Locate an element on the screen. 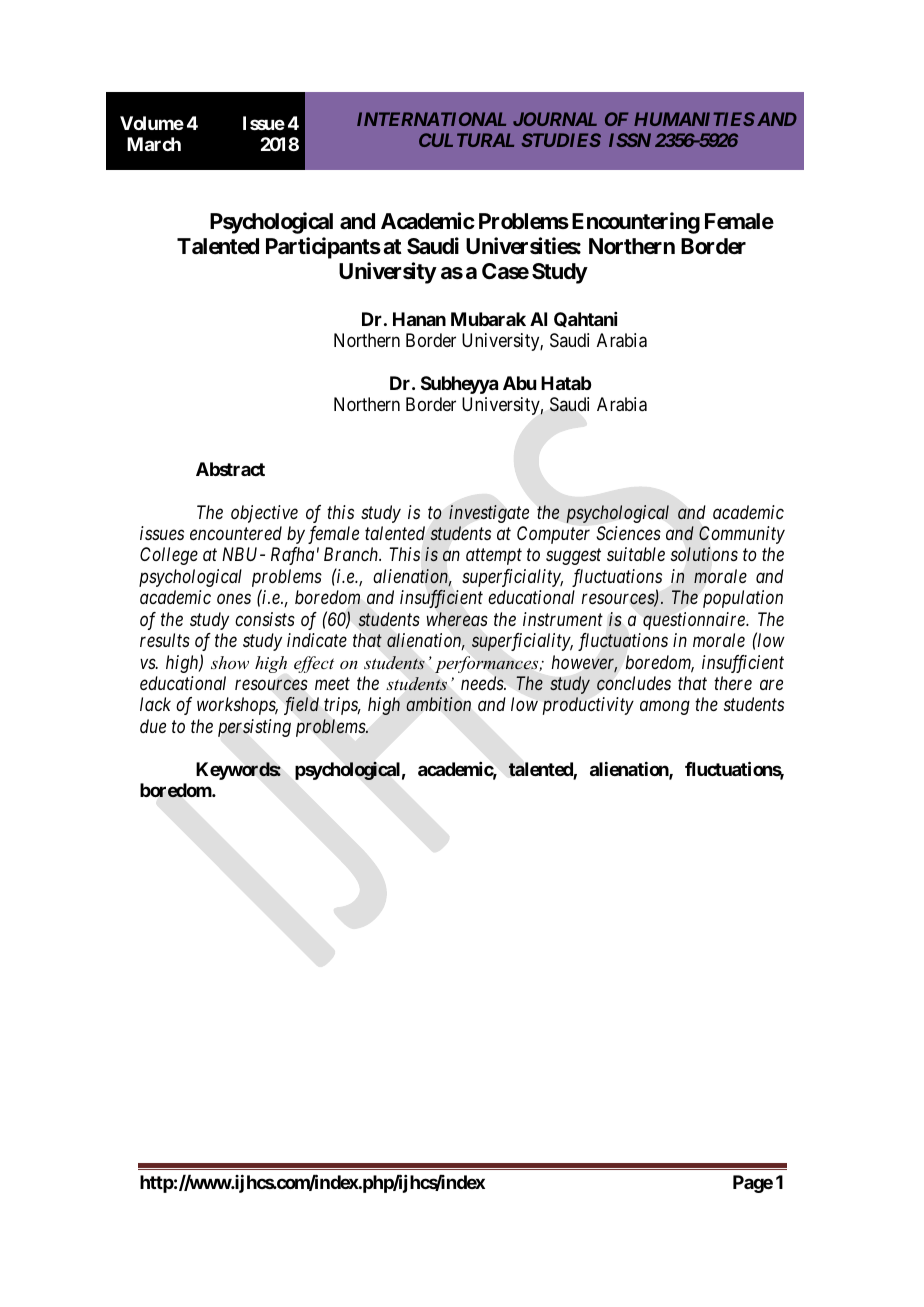 This screenshot has width=924, height=1307. Abu is located at coordinates (519, 383).
